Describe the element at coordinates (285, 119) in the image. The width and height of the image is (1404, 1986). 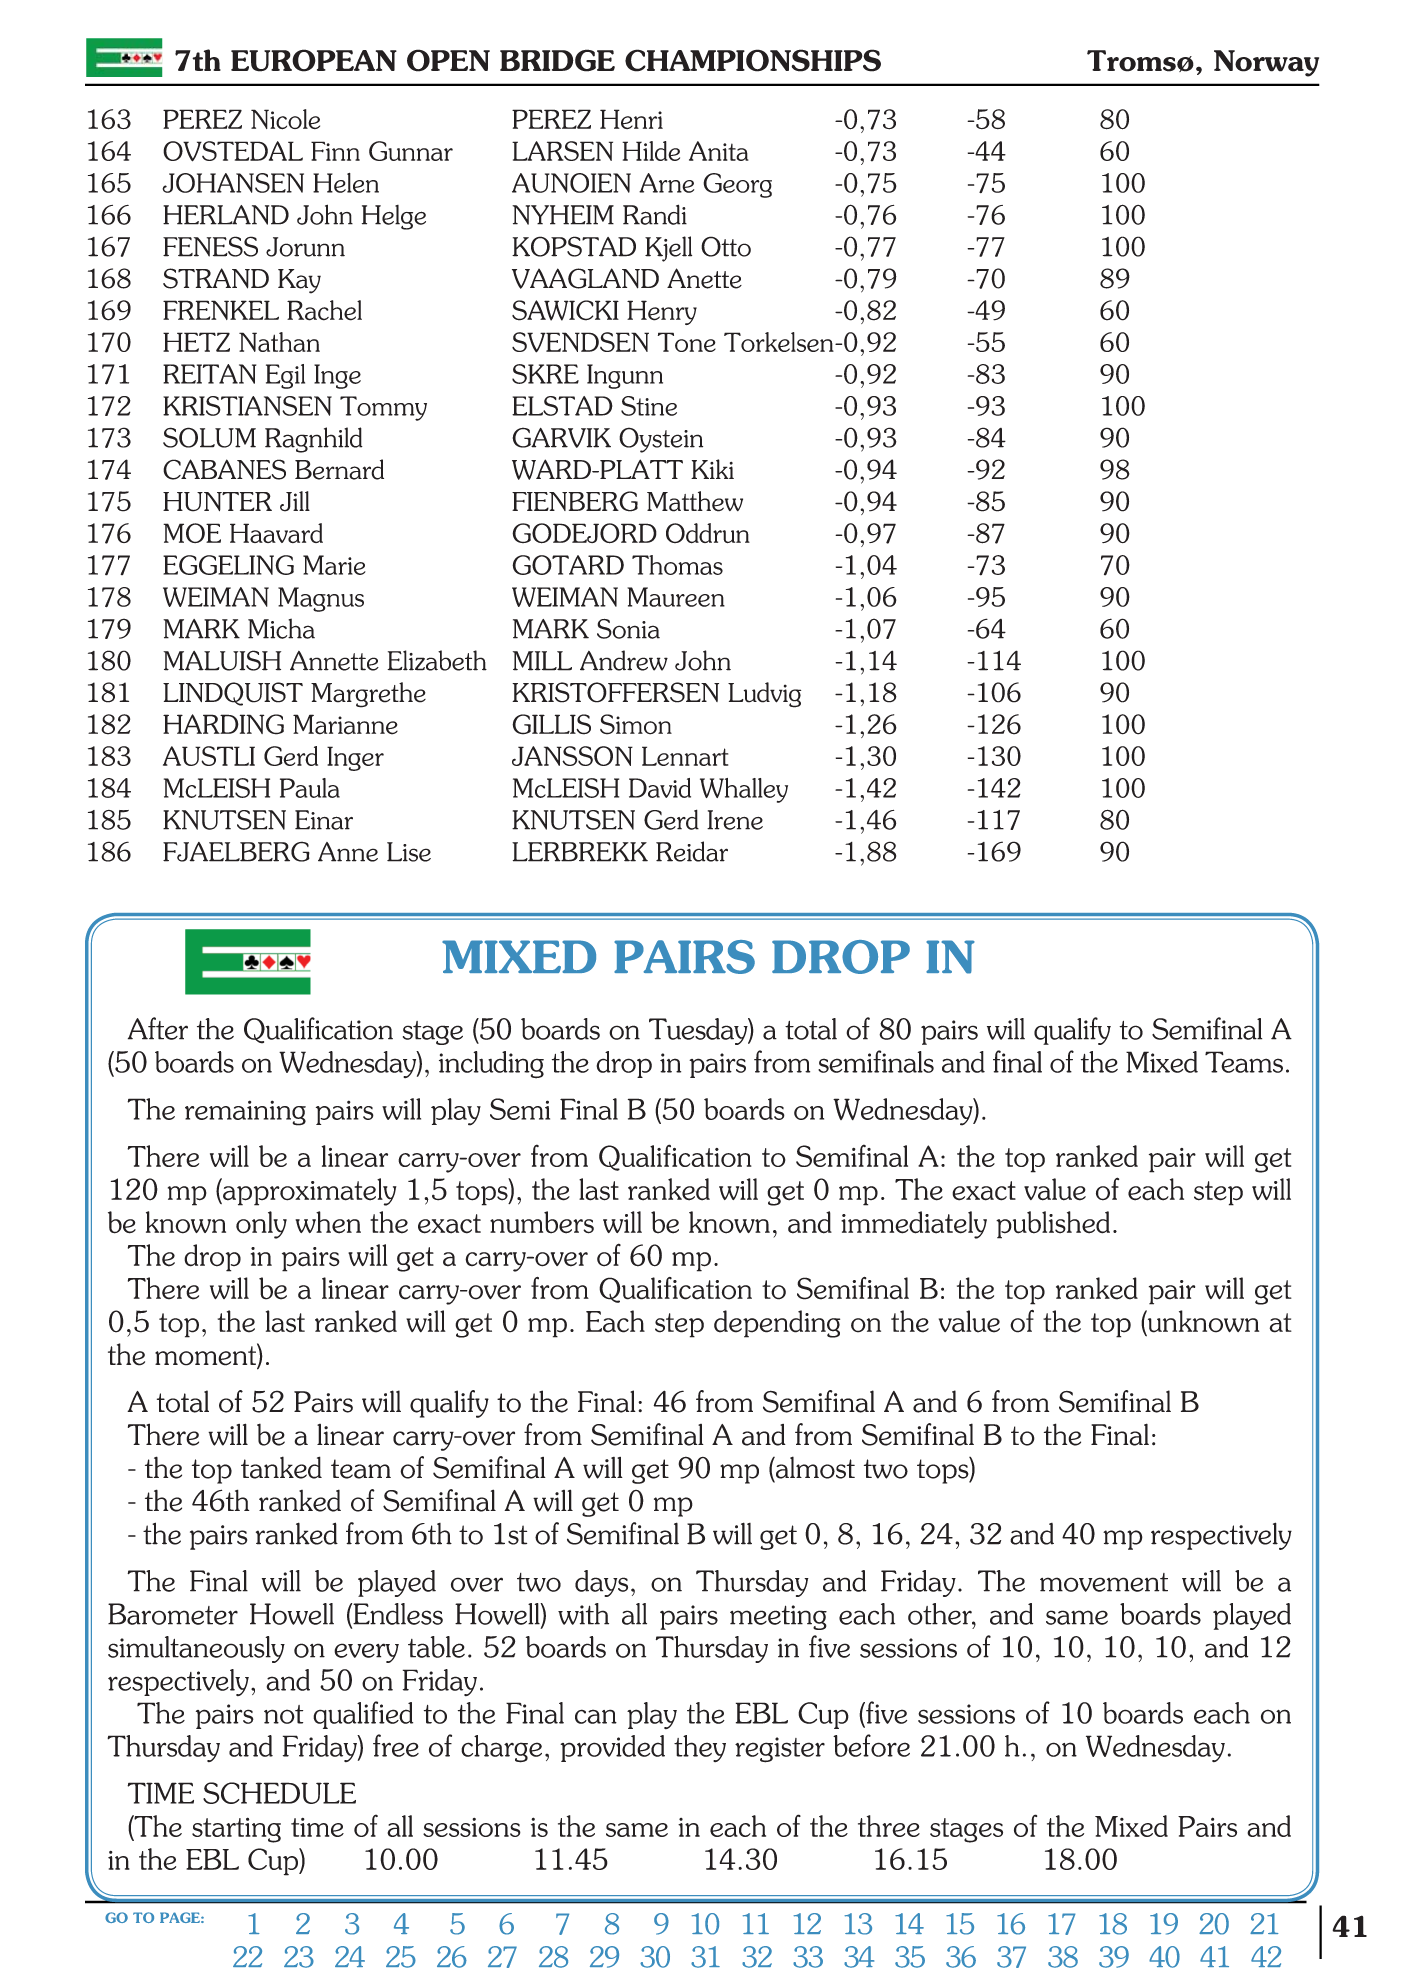
I see `Nicole` at that location.
